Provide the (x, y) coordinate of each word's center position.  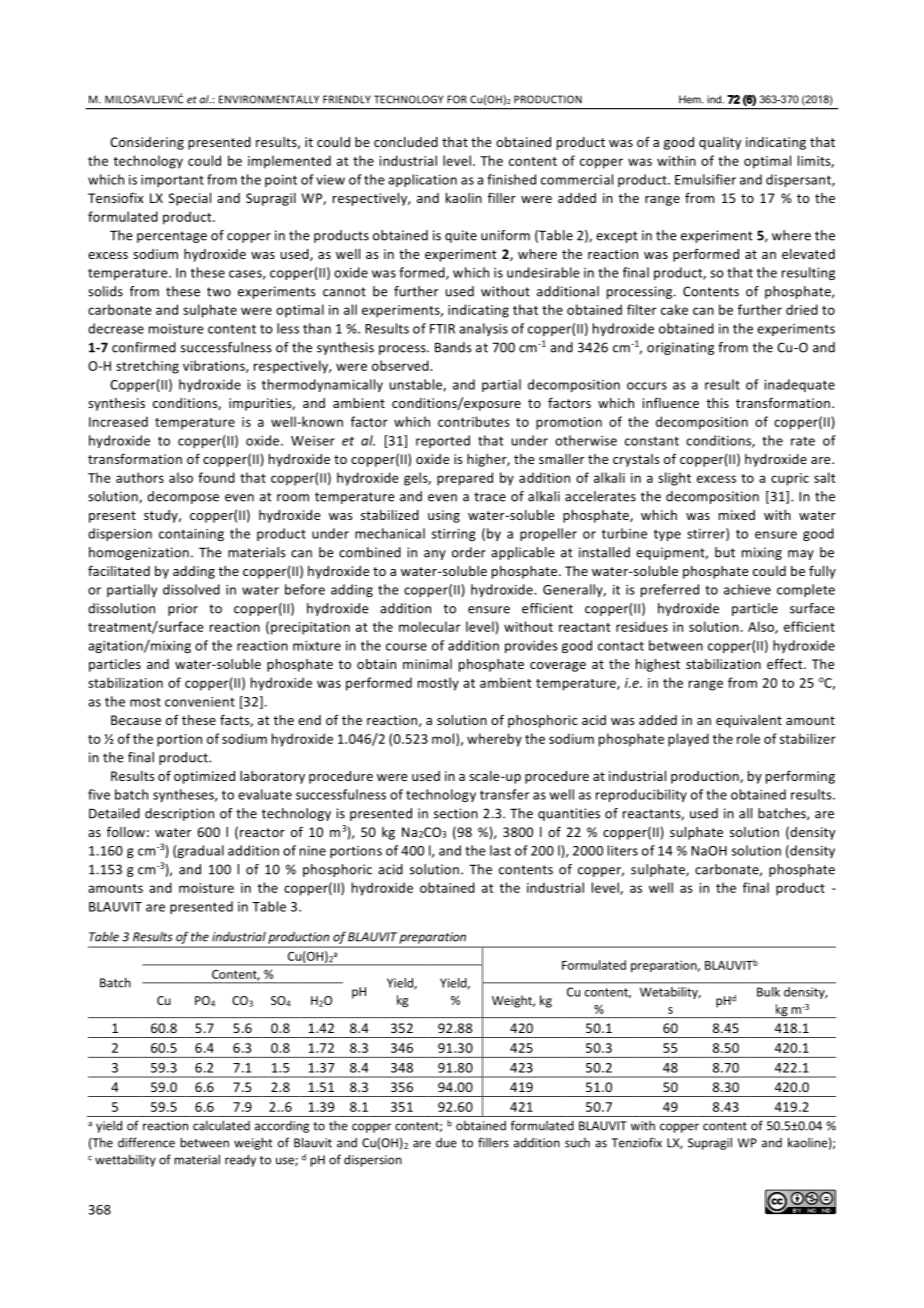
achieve (747, 589)
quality (720, 143)
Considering (147, 143)
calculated (221, 1125)
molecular (430, 626)
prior (183, 609)
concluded (406, 142)
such (577, 1143)
